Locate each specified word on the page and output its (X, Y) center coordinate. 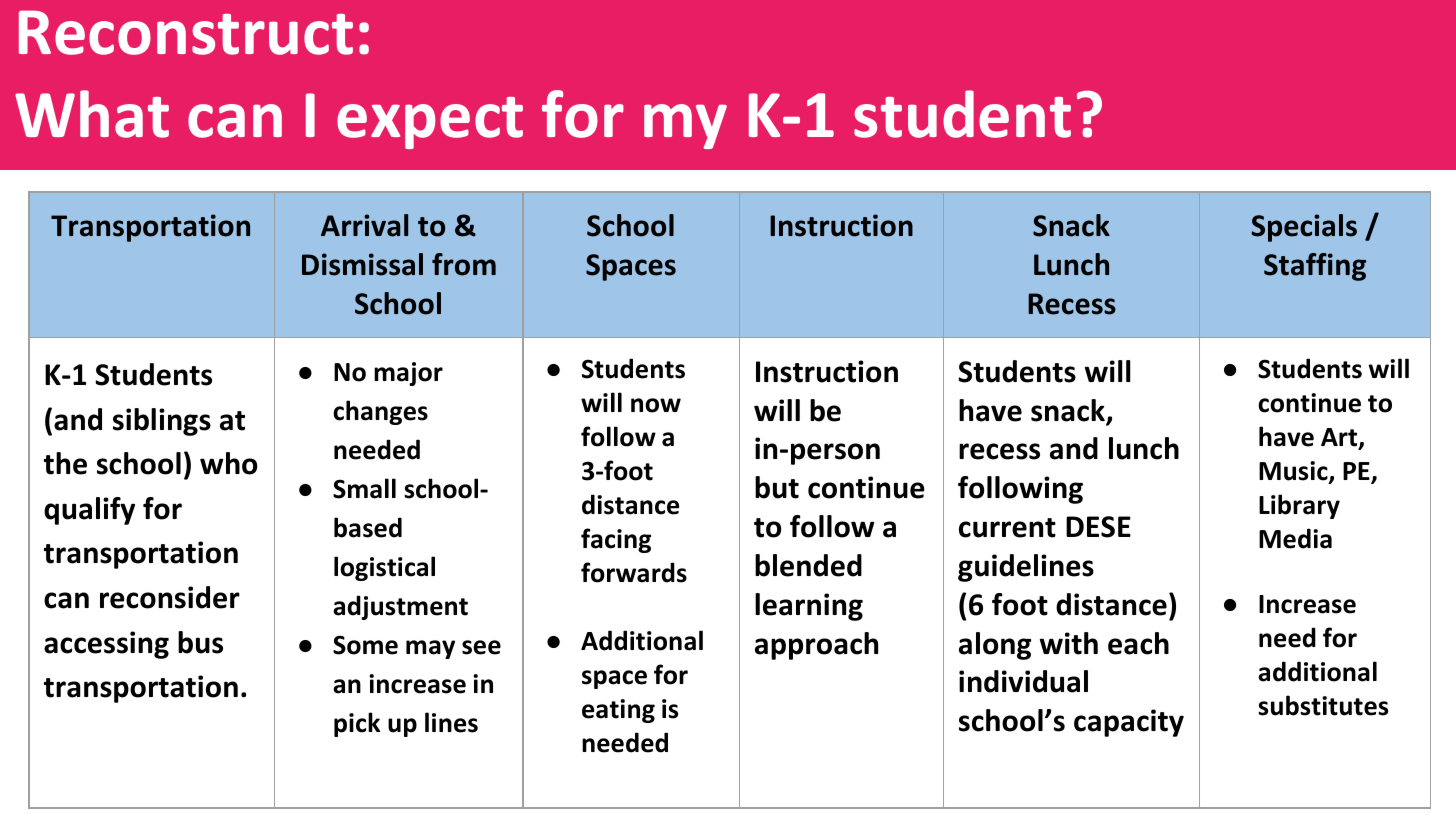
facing (616, 540)
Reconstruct (186, 32)
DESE (1098, 527)
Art (1340, 438)
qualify (89, 511)
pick (357, 724)
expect (430, 123)
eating (618, 711)
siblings (162, 422)
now (656, 405)
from (464, 264)
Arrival (364, 225)
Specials (1304, 228)
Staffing (1315, 267)
